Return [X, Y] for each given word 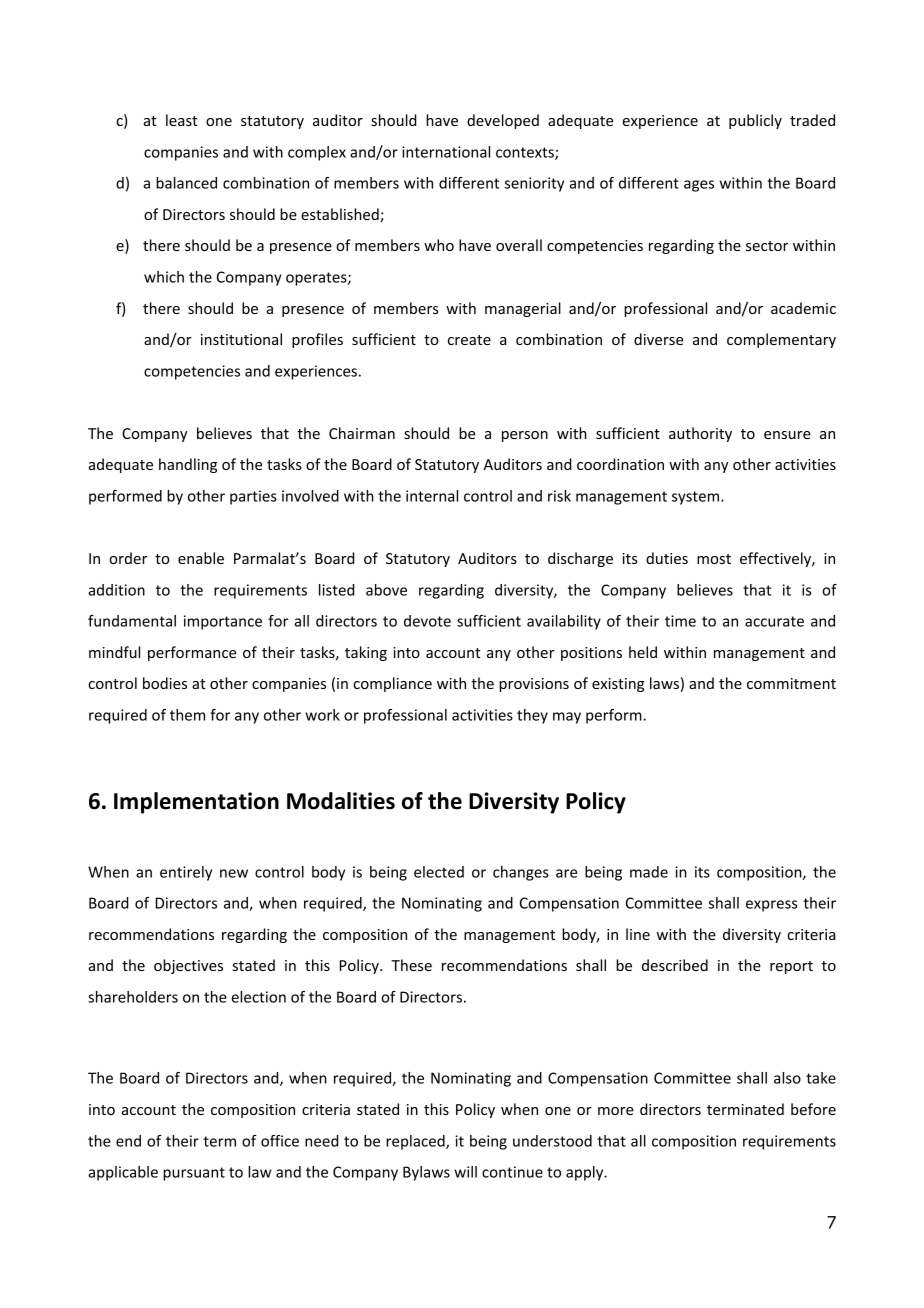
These [411, 965]
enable [201, 558]
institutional [241, 339]
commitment [791, 683]
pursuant [194, 1174]
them [187, 715]
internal [432, 496]
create [469, 340]
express [771, 906]
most [714, 559]
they [532, 716]
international [446, 152]
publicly [755, 121]
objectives [188, 966]
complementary [781, 340]
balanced [186, 183]
